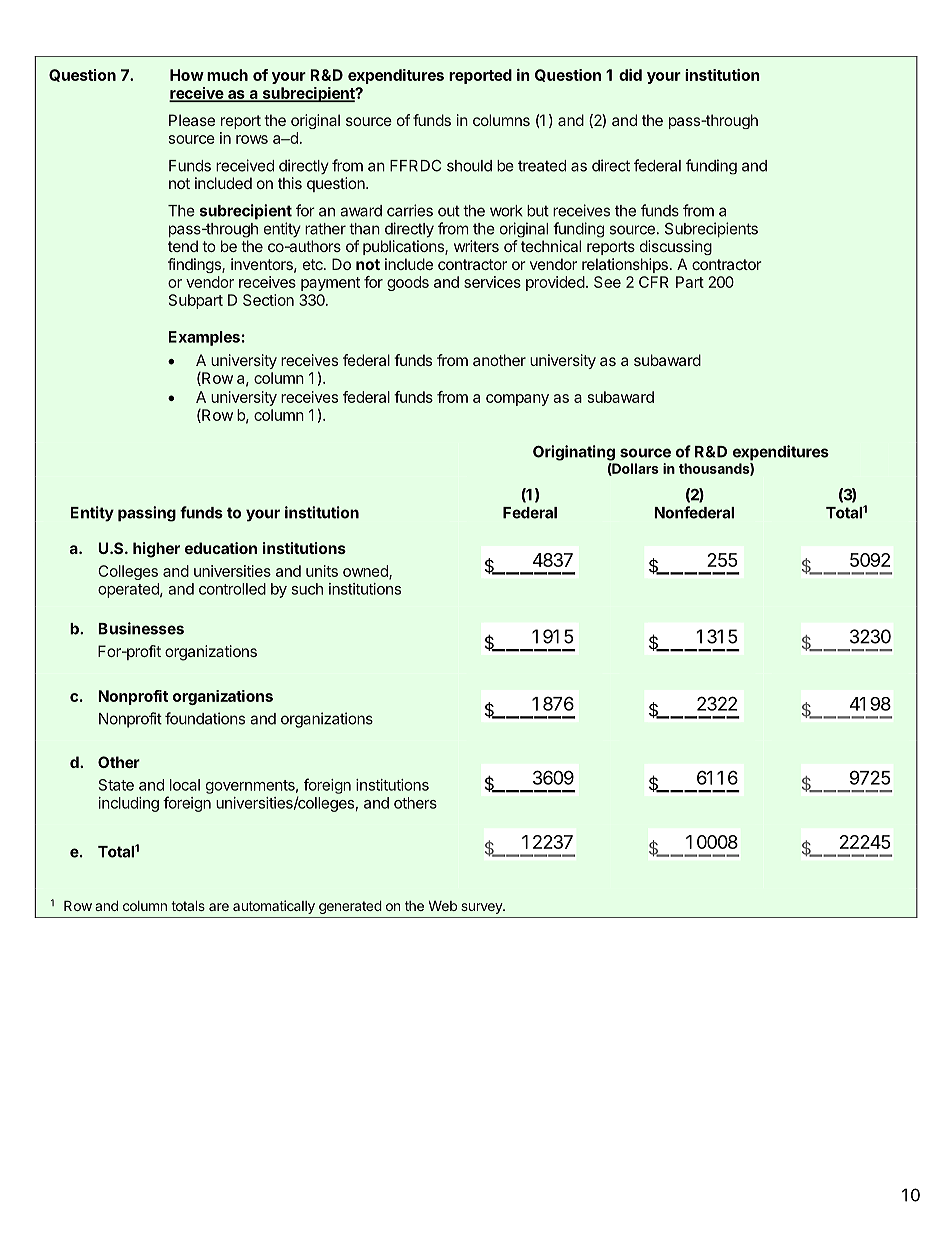 The image size is (952, 1233). Describe the element at coordinates (219, 907) in the image. I see `are` at that location.
